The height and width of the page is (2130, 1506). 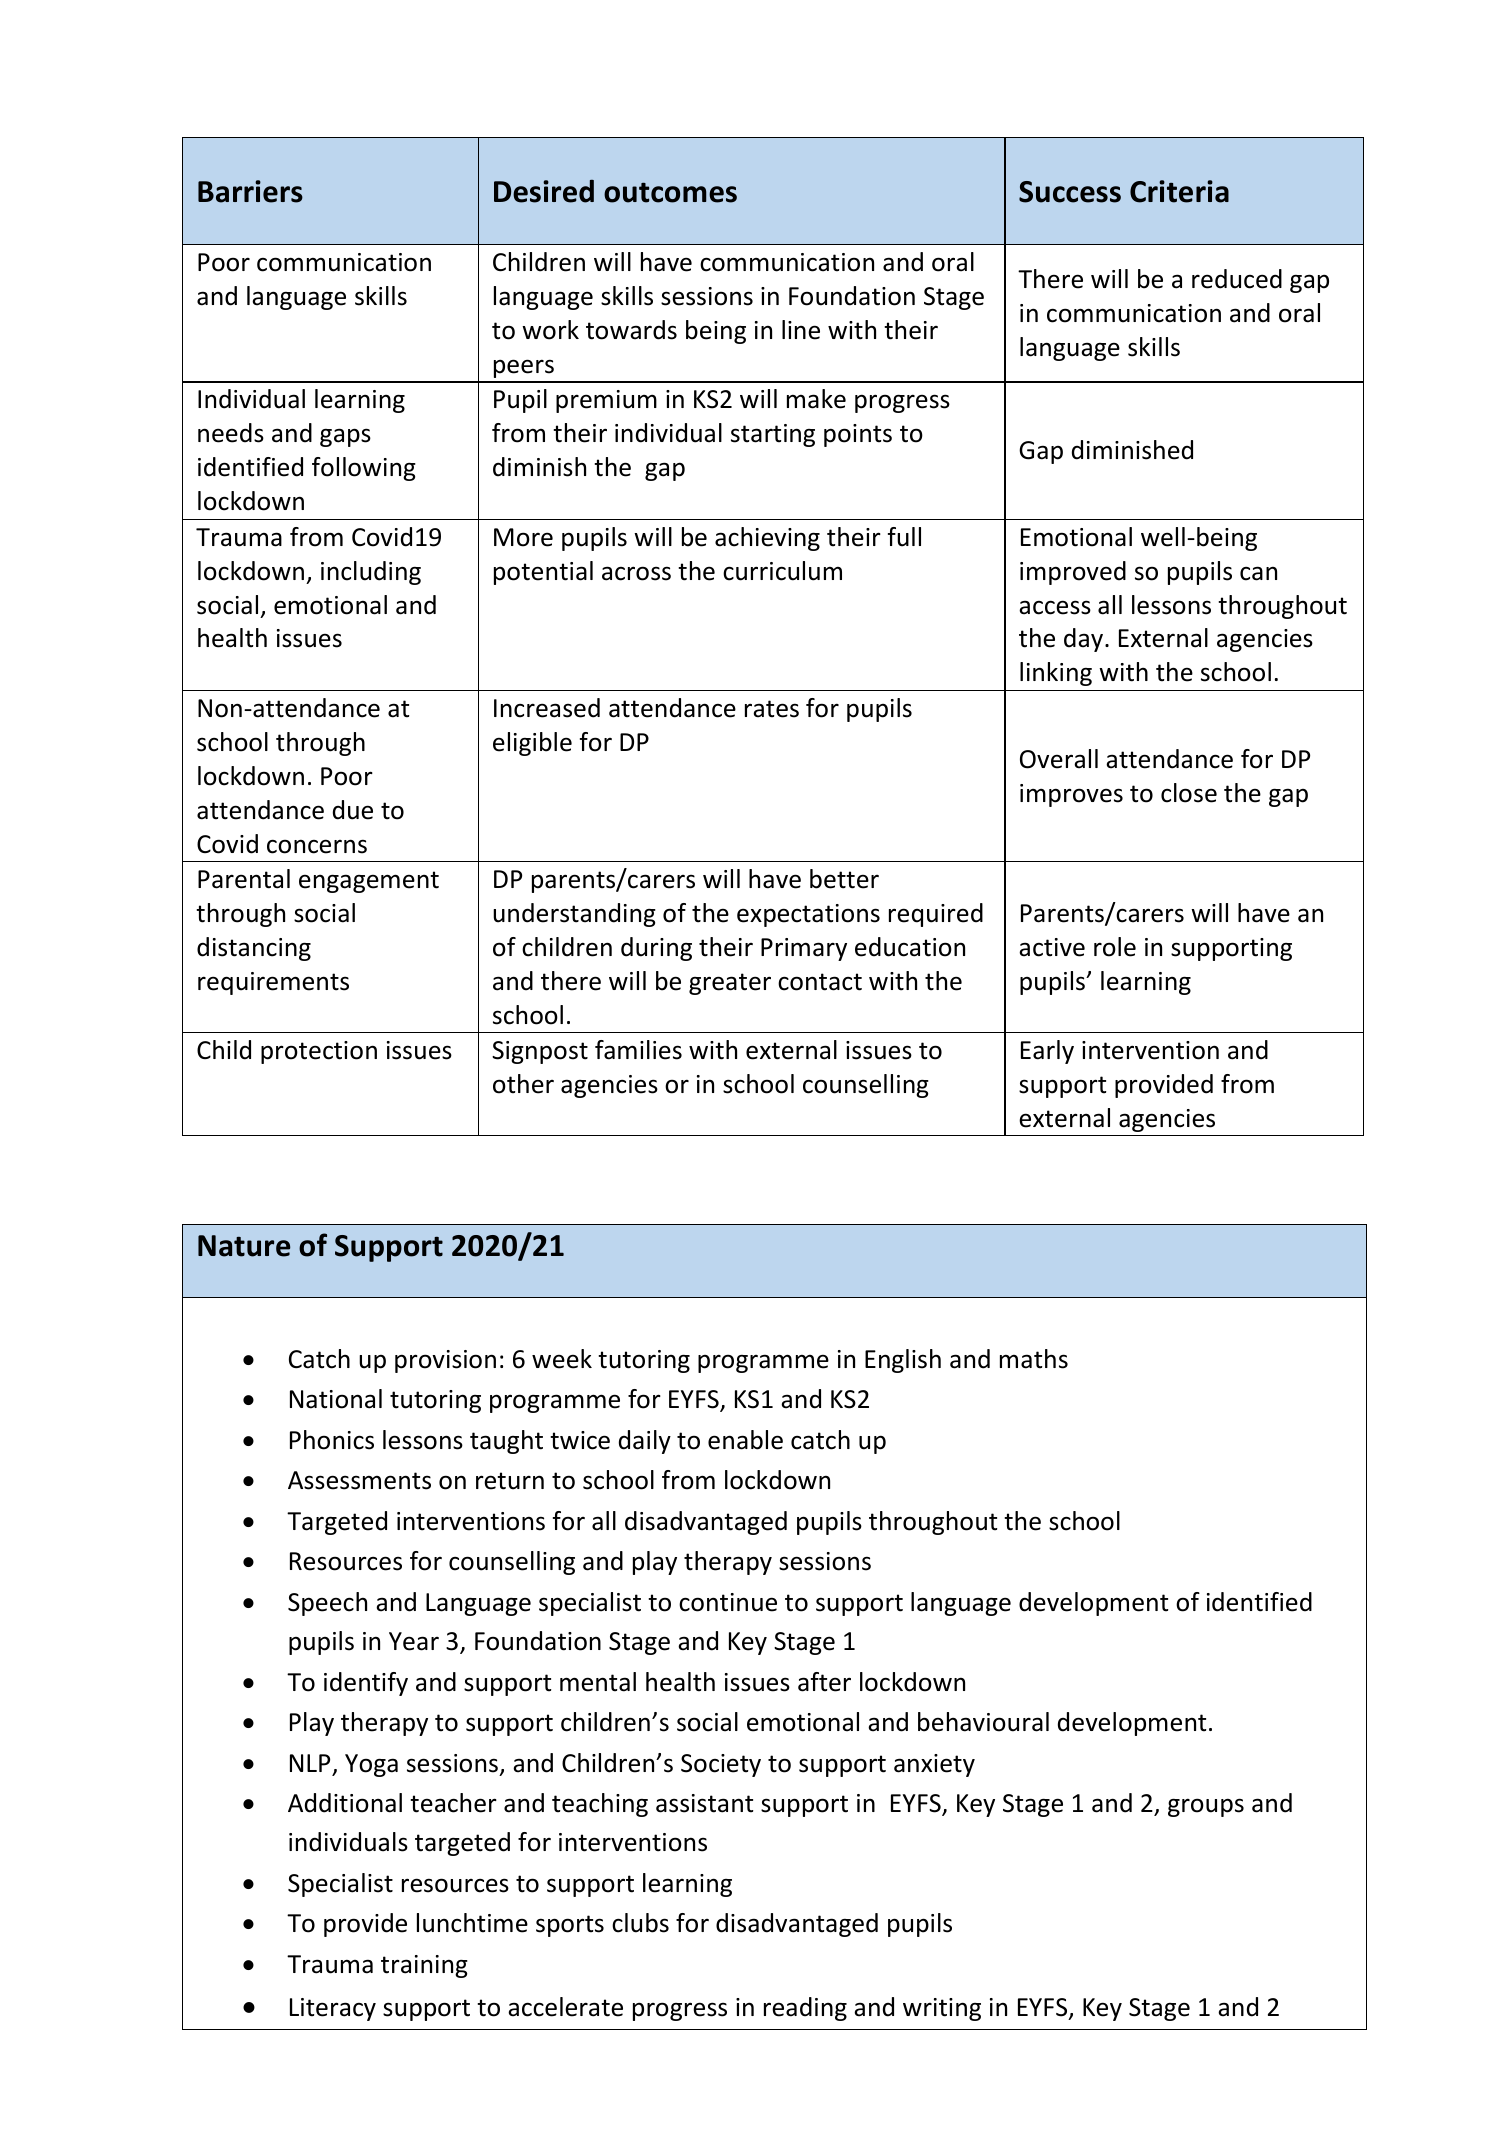 I want to click on protection, so click(x=319, y=1052).
